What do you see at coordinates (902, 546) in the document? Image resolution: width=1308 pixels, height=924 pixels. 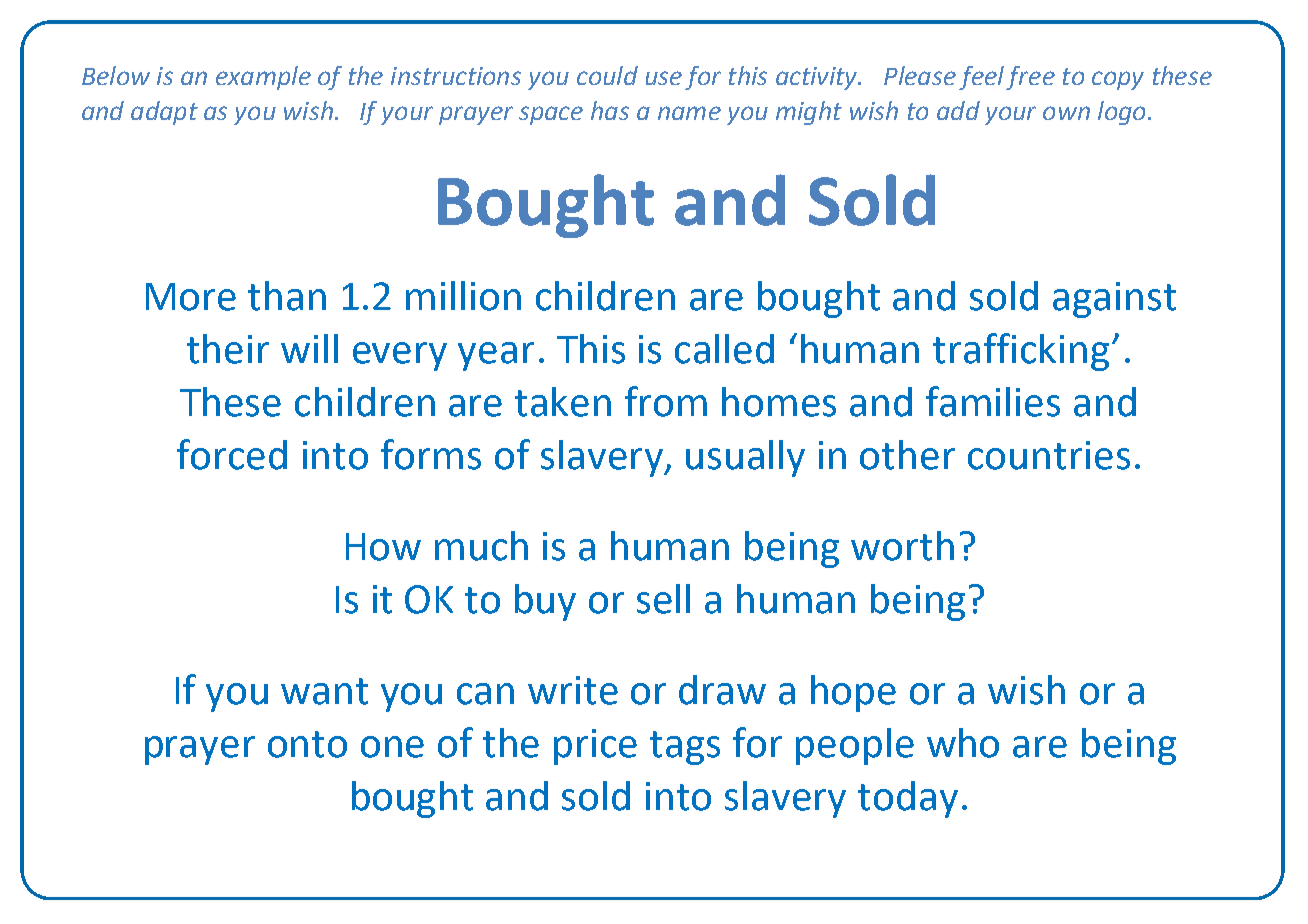 I see `worth` at bounding box center [902, 546].
